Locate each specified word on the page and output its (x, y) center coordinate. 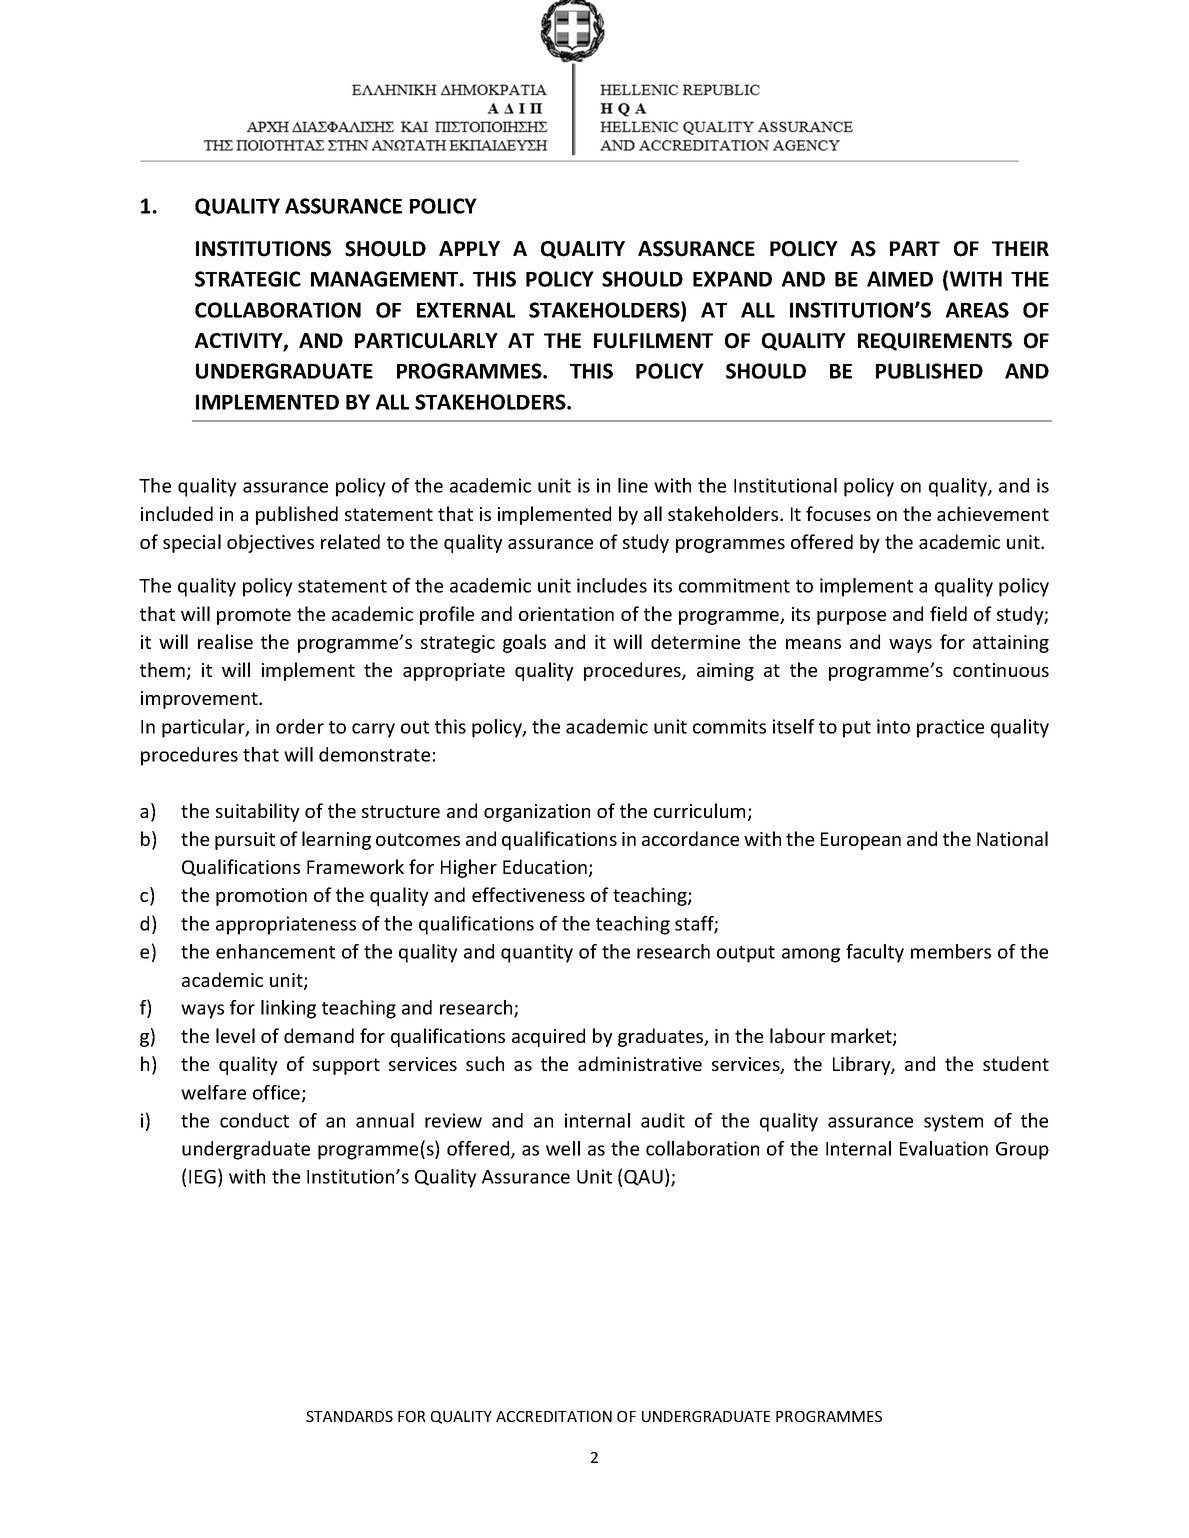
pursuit (245, 841)
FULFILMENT (653, 341)
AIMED (900, 279)
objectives (270, 543)
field (948, 613)
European (861, 841)
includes (612, 585)
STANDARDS (349, 1416)
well (563, 1148)
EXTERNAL (466, 310)
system (953, 1123)
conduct (254, 1120)
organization (537, 813)
